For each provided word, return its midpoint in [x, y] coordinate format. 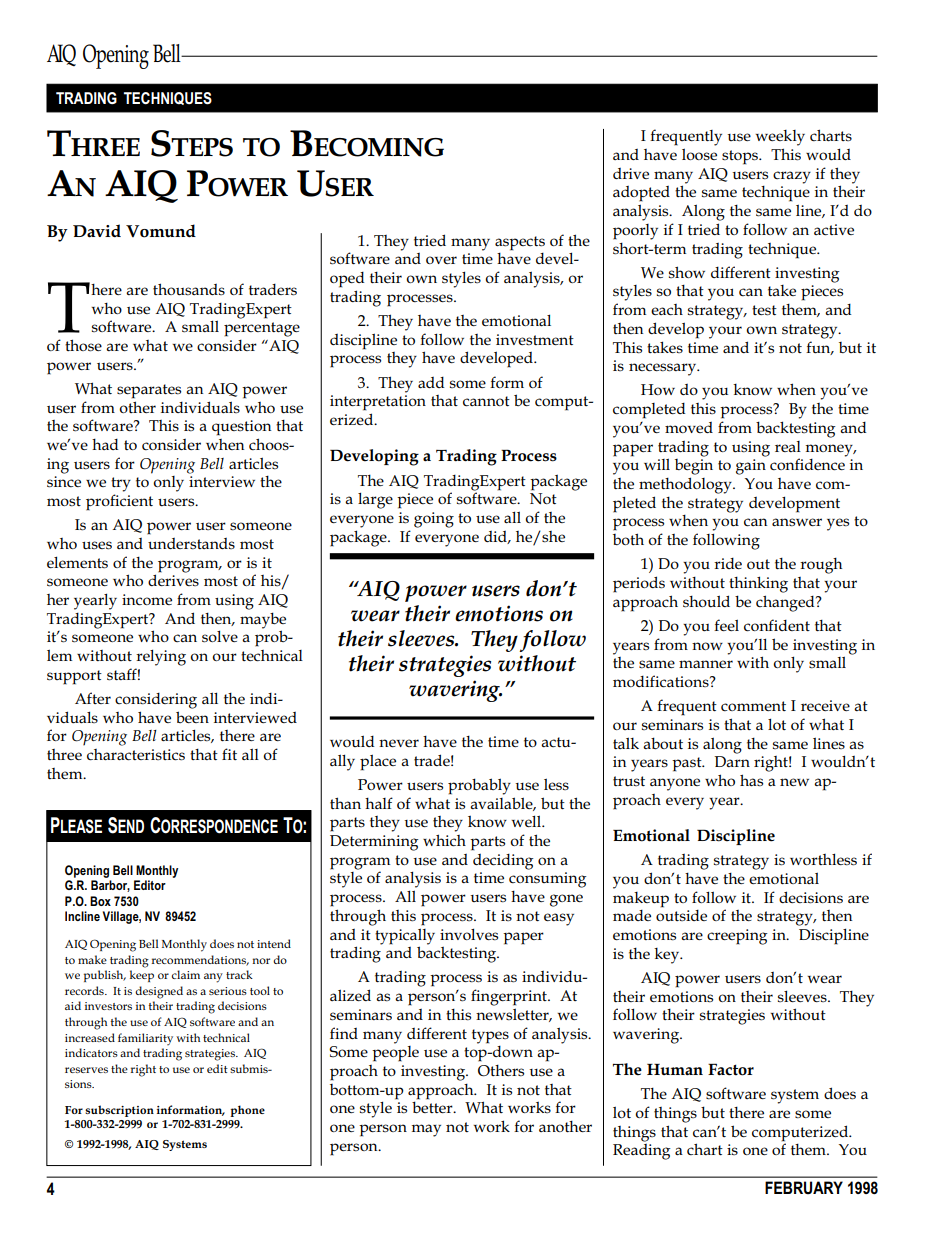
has [751, 780]
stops [741, 157]
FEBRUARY [804, 1187]
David [97, 231]
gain [751, 467]
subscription [119, 1111]
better [433, 1106]
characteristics [136, 755]
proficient [119, 502]
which [444, 840]
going [434, 520]
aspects [520, 243]
